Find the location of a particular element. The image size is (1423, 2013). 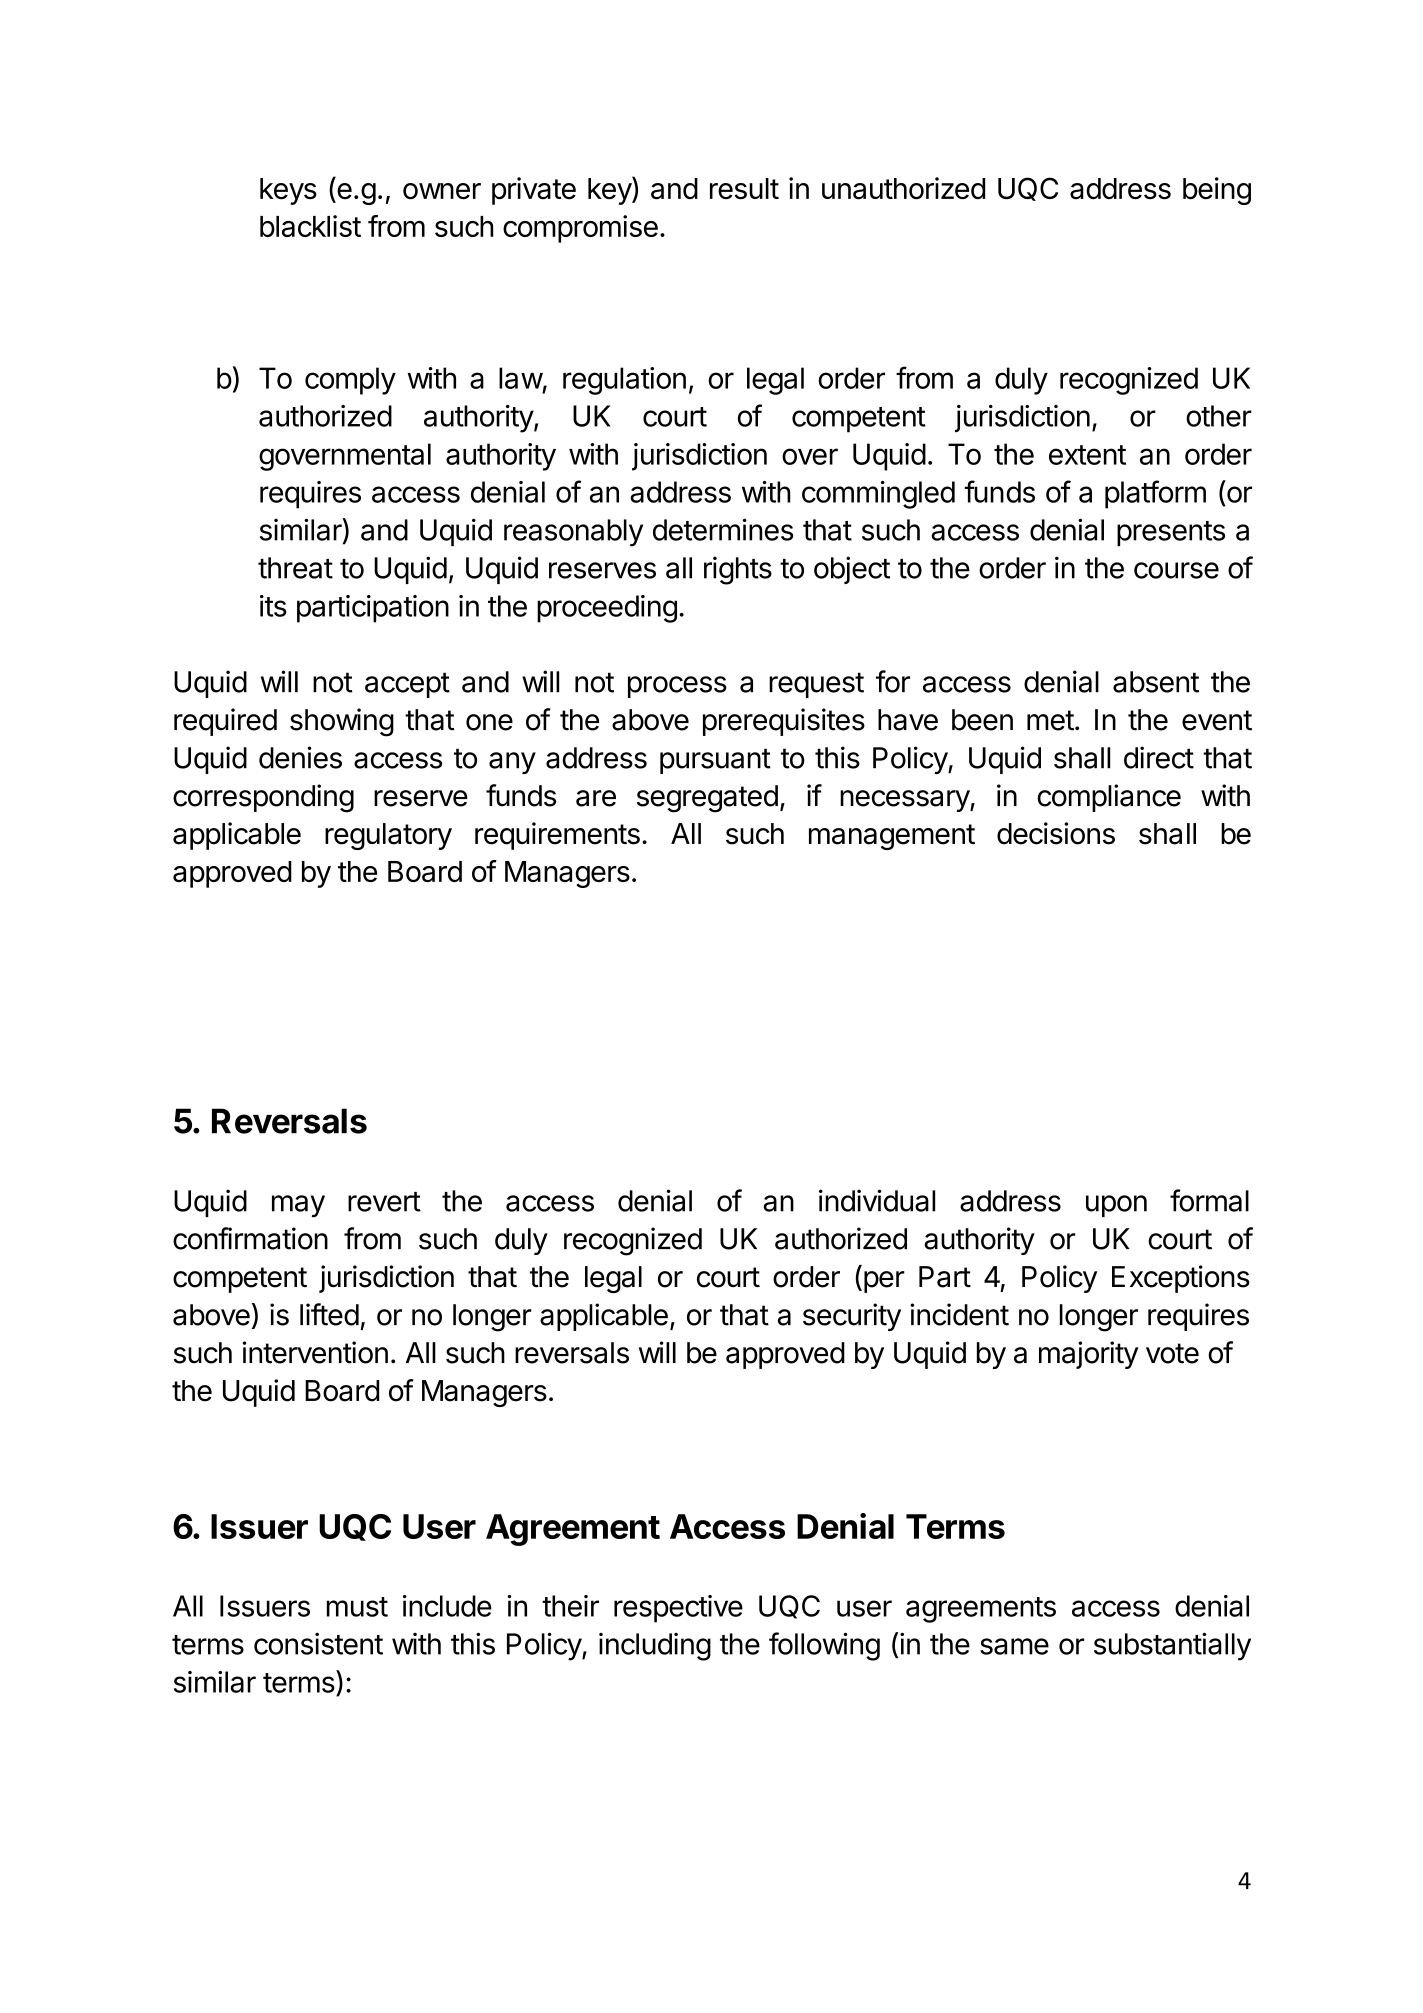

must is located at coordinates (357, 1607).
